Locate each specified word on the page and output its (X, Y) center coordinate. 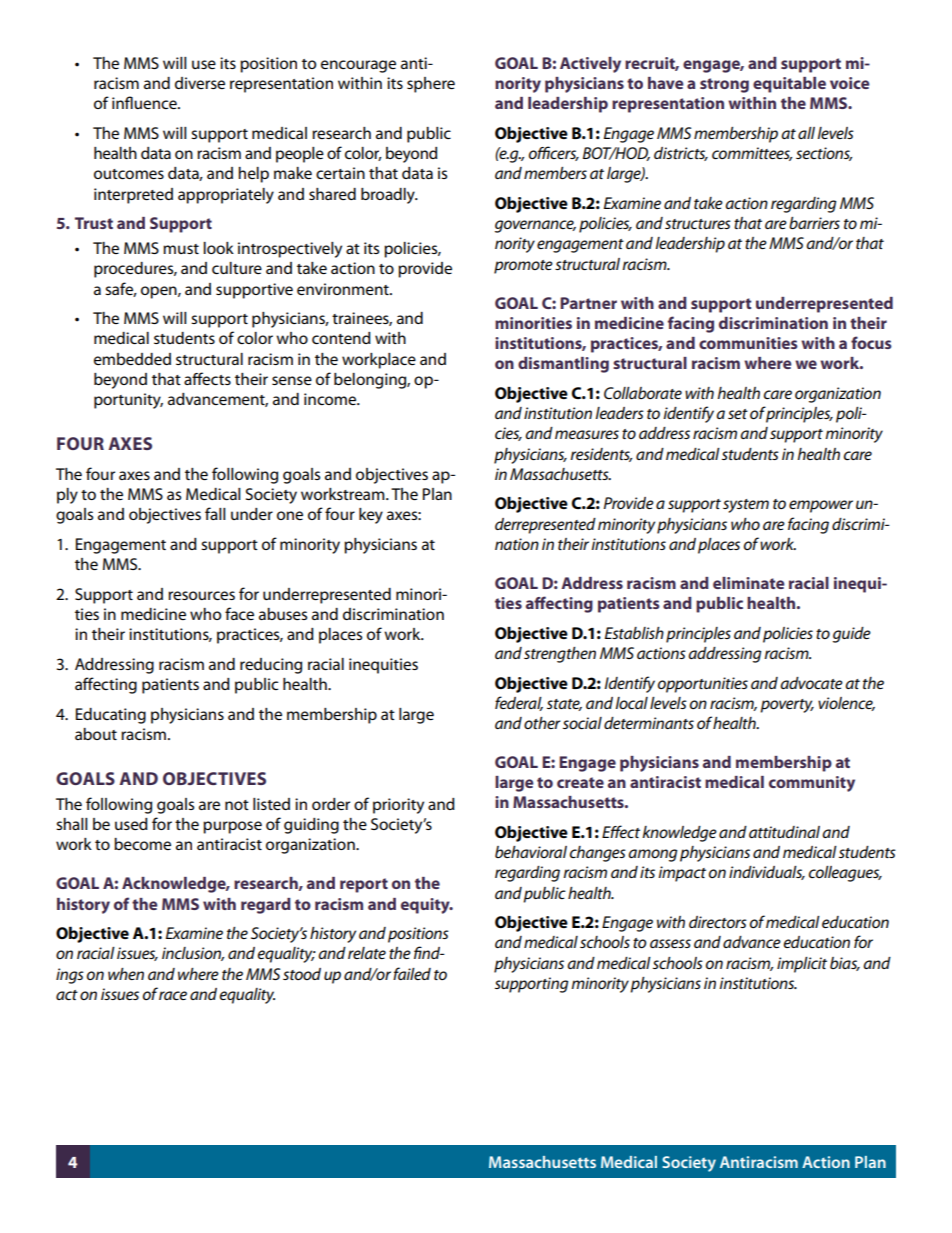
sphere (431, 85)
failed (412, 973)
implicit (802, 965)
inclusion (193, 954)
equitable (789, 85)
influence (145, 102)
